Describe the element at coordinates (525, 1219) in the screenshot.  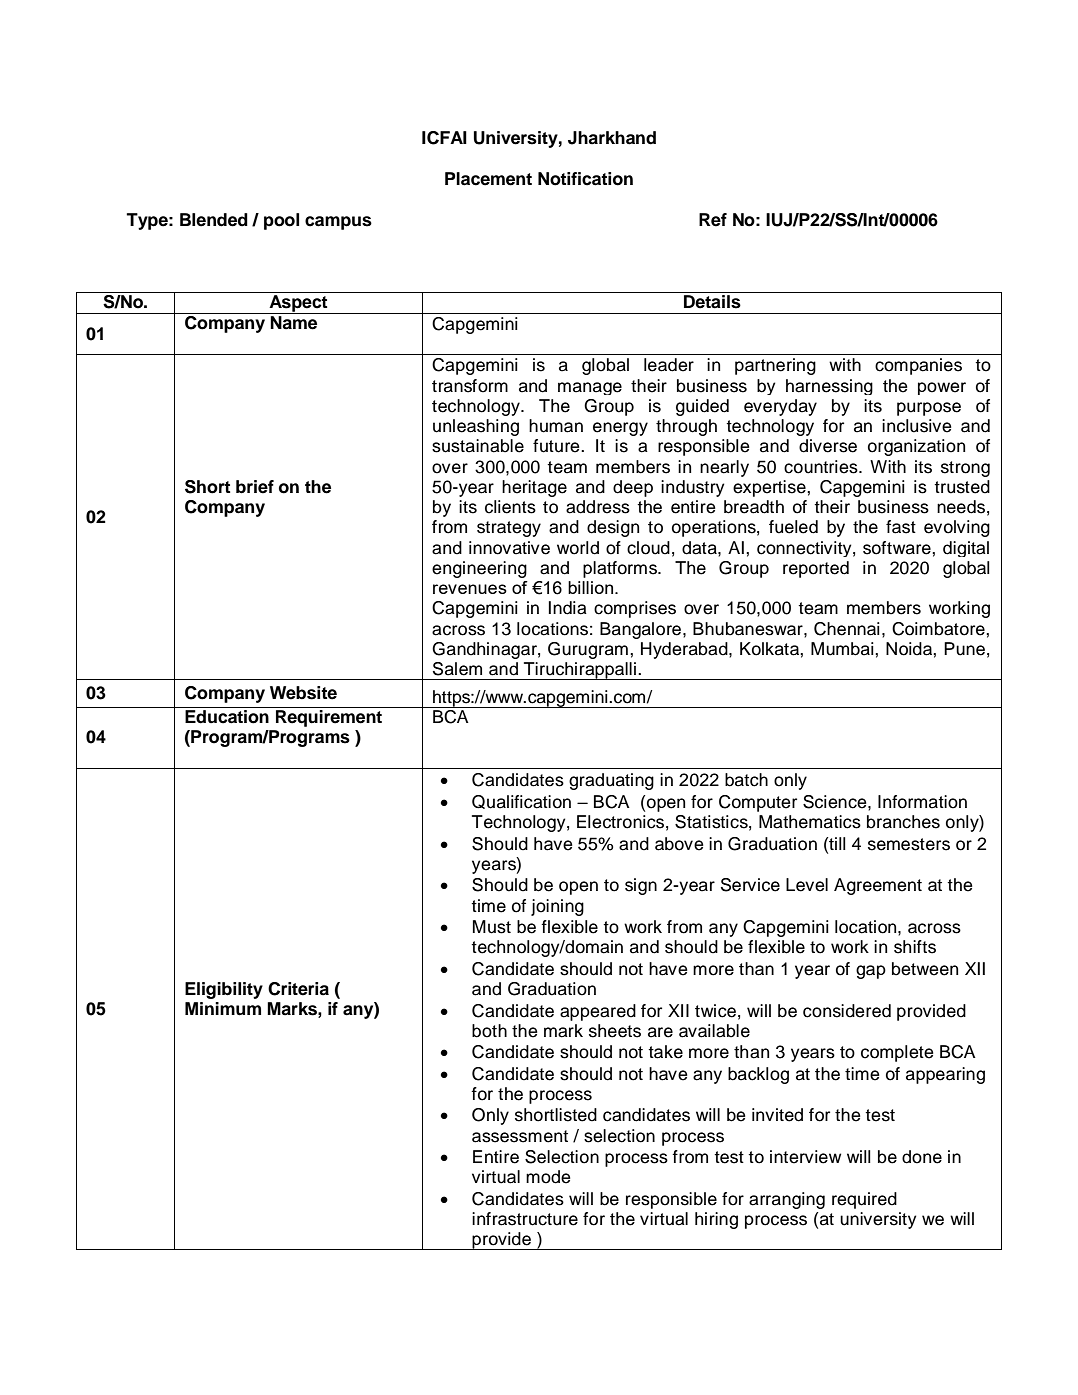
I see `infrastructure` at that location.
